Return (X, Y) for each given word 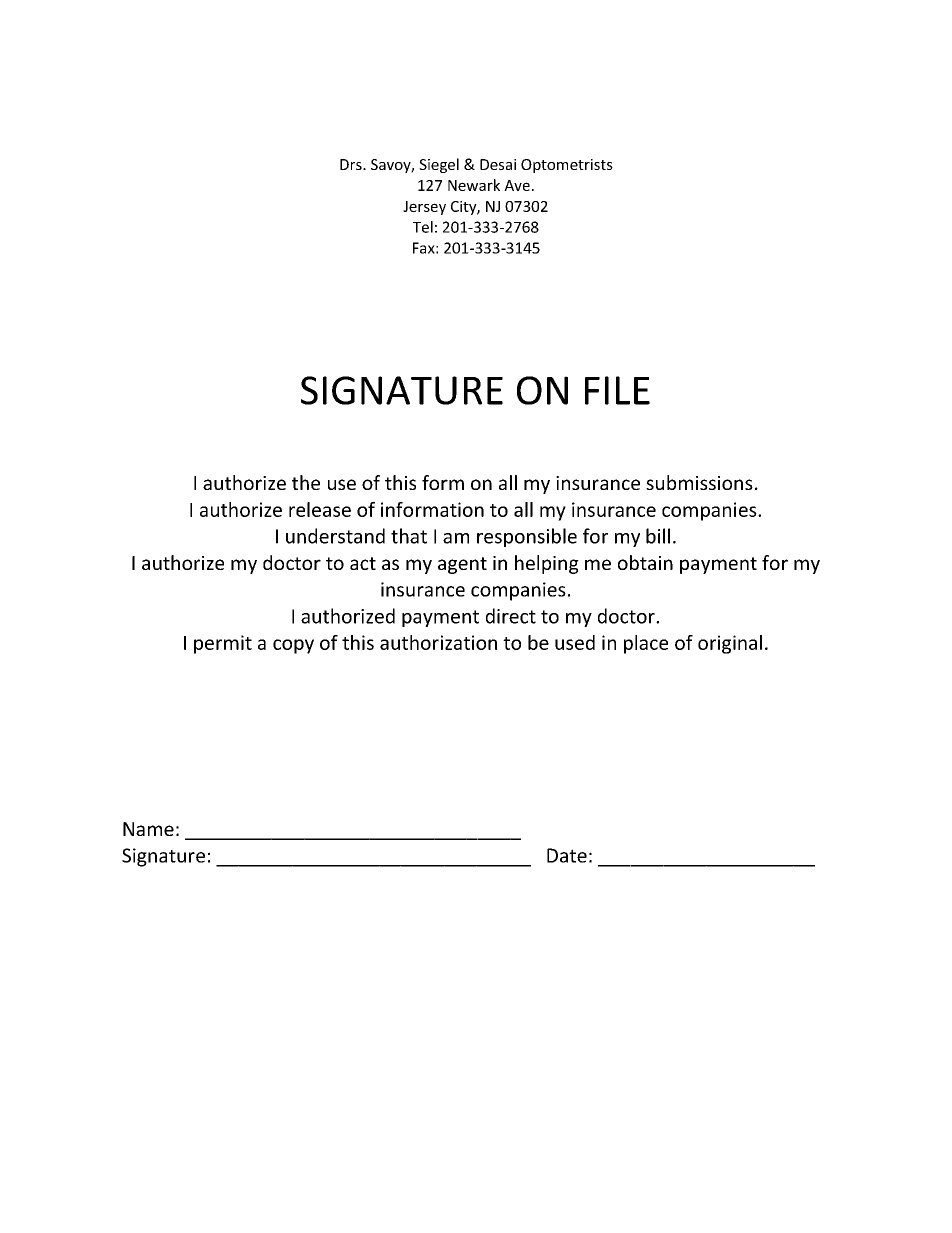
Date (567, 855)
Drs (352, 164)
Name (148, 829)
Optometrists (567, 166)
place (646, 644)
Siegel (439, 165)
